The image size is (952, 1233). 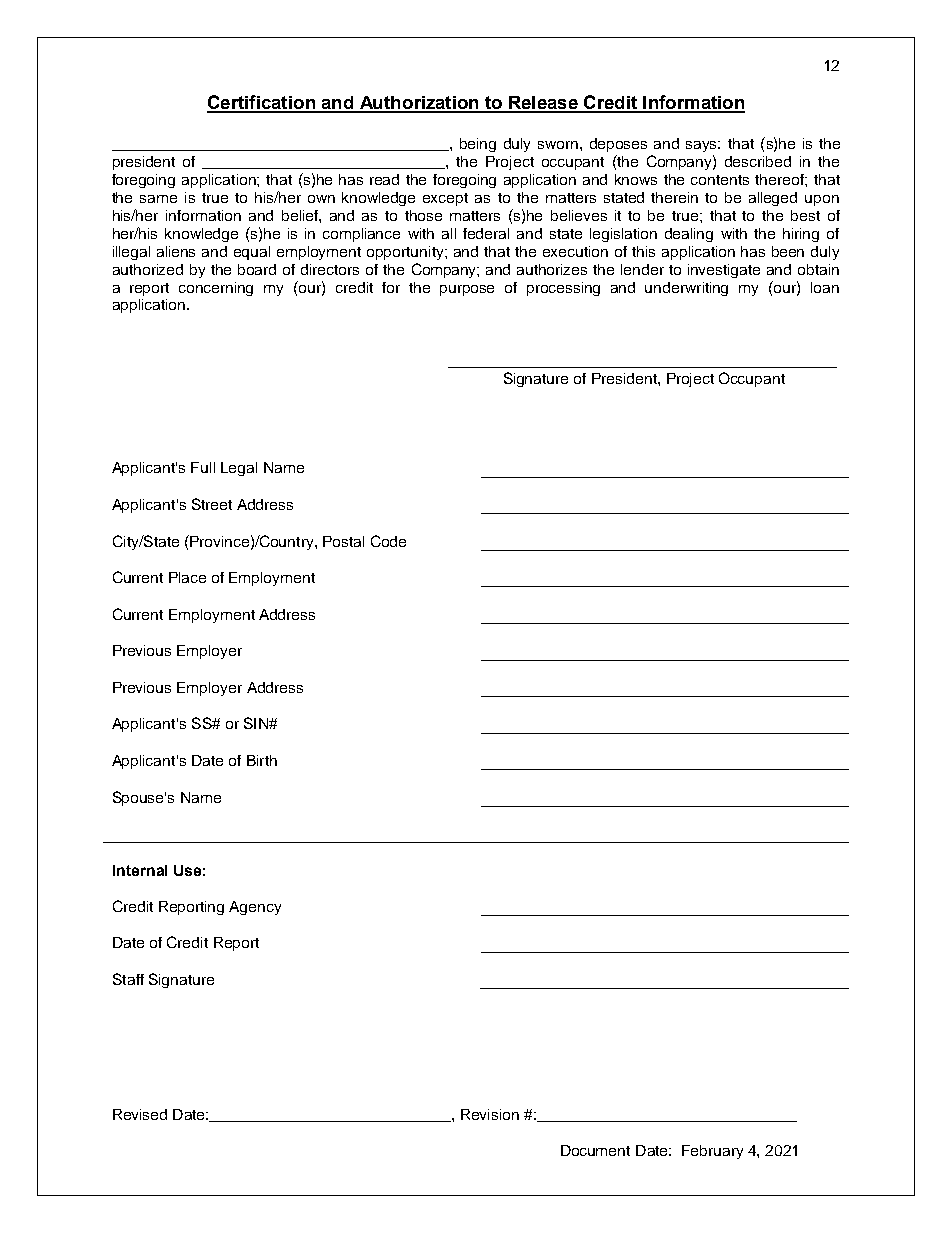 What do you see at coordinates (262, 103) in the document?
I see `Certification` at bounding box center [262, 103].
